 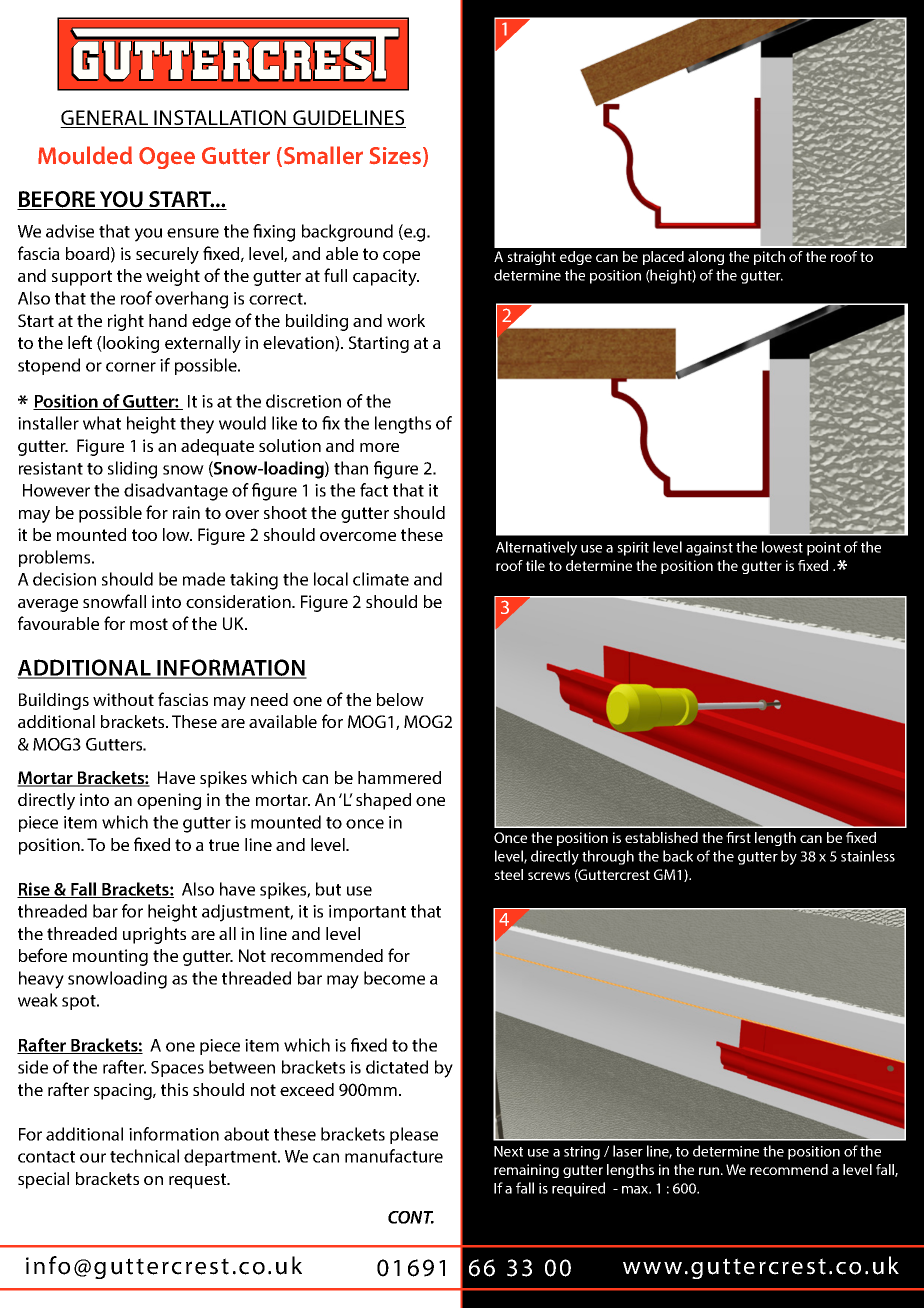 I want to click on more, so click(x=379, y=447).
